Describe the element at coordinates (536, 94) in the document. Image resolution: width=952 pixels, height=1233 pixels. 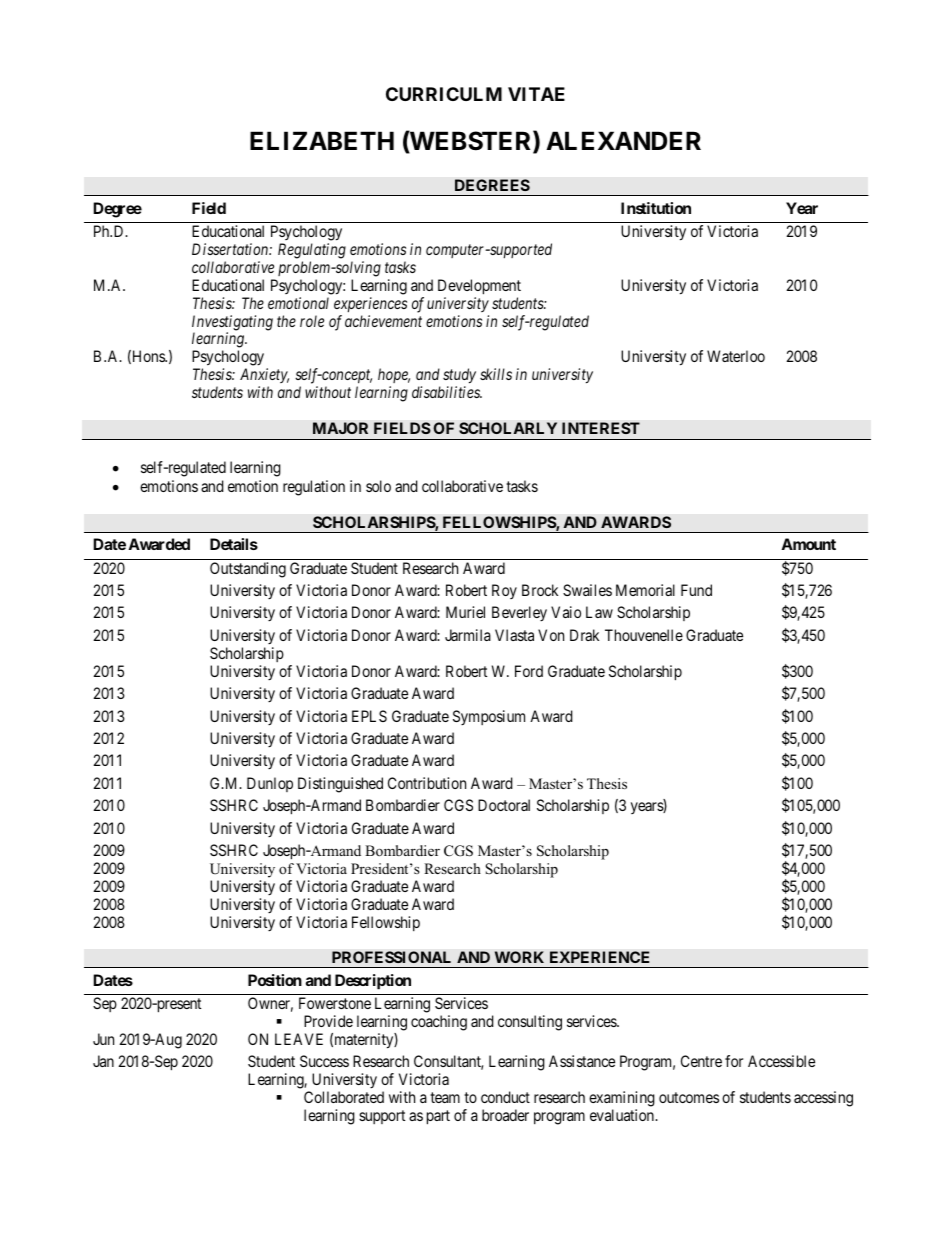
I see `VITAE` at that location.
